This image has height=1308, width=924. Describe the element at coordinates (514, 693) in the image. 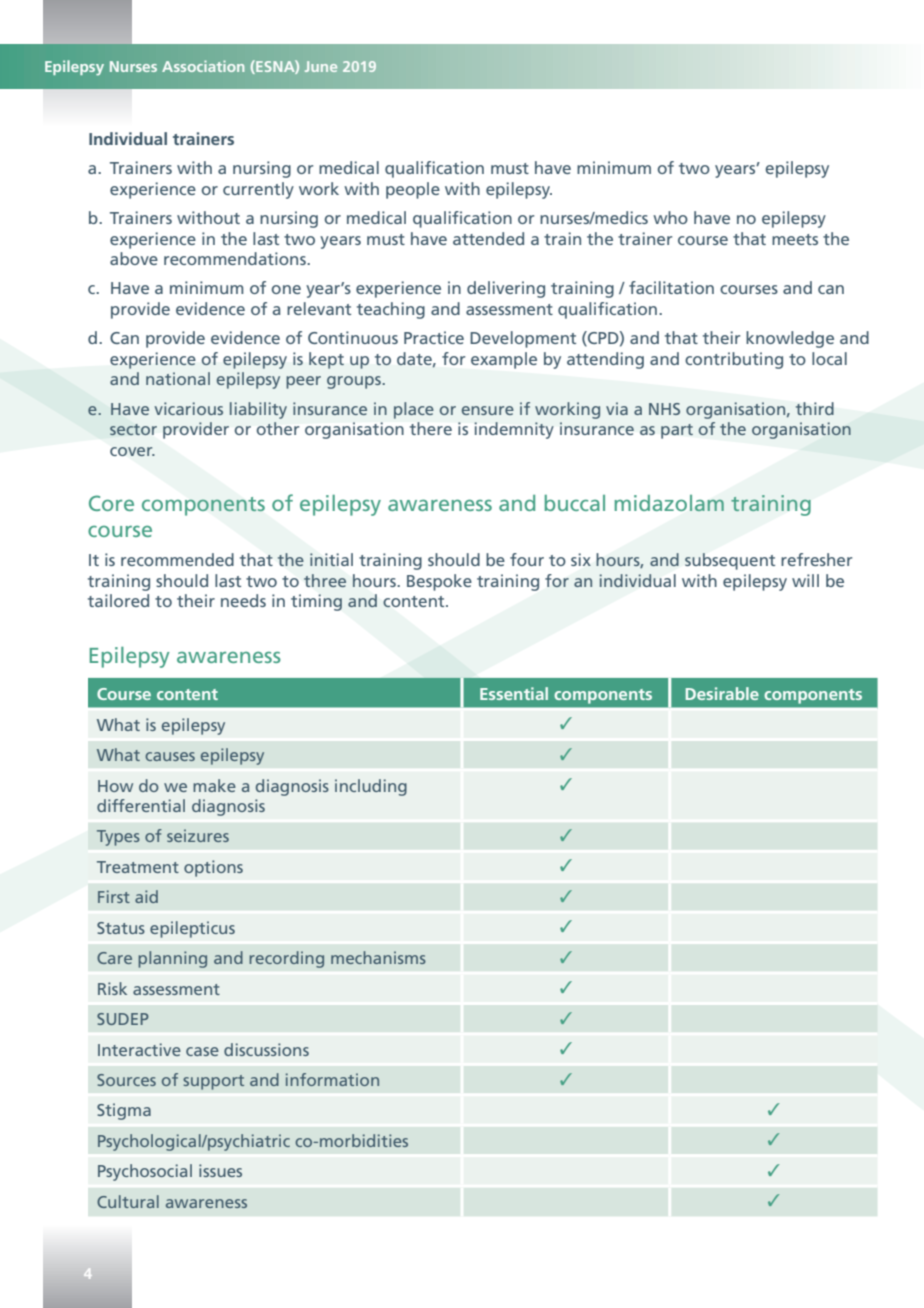

I see `Essential` at that location.
